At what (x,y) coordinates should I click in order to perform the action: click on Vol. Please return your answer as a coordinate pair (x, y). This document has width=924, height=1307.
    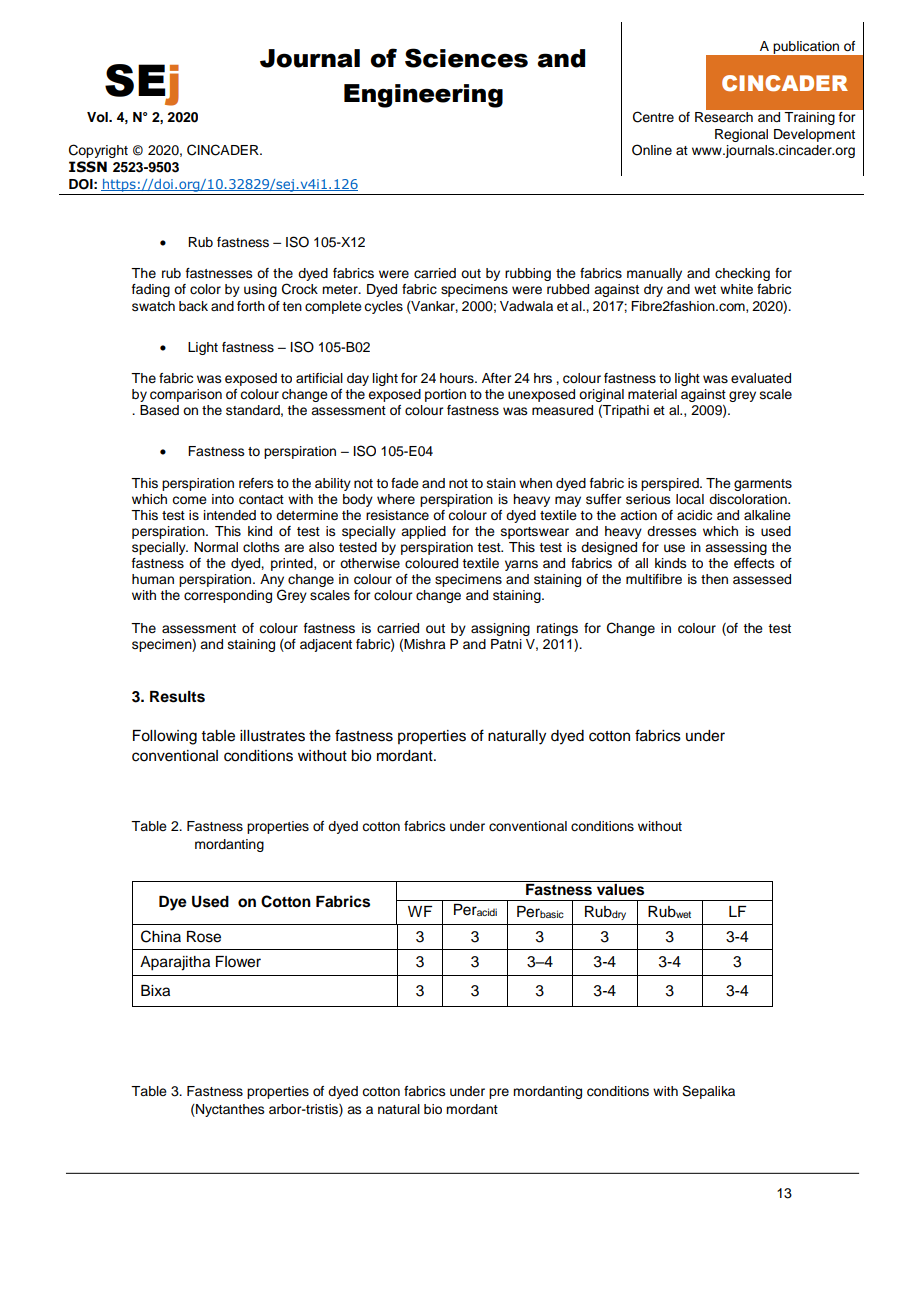
    Looking at the image, I should click on (98, 117).
